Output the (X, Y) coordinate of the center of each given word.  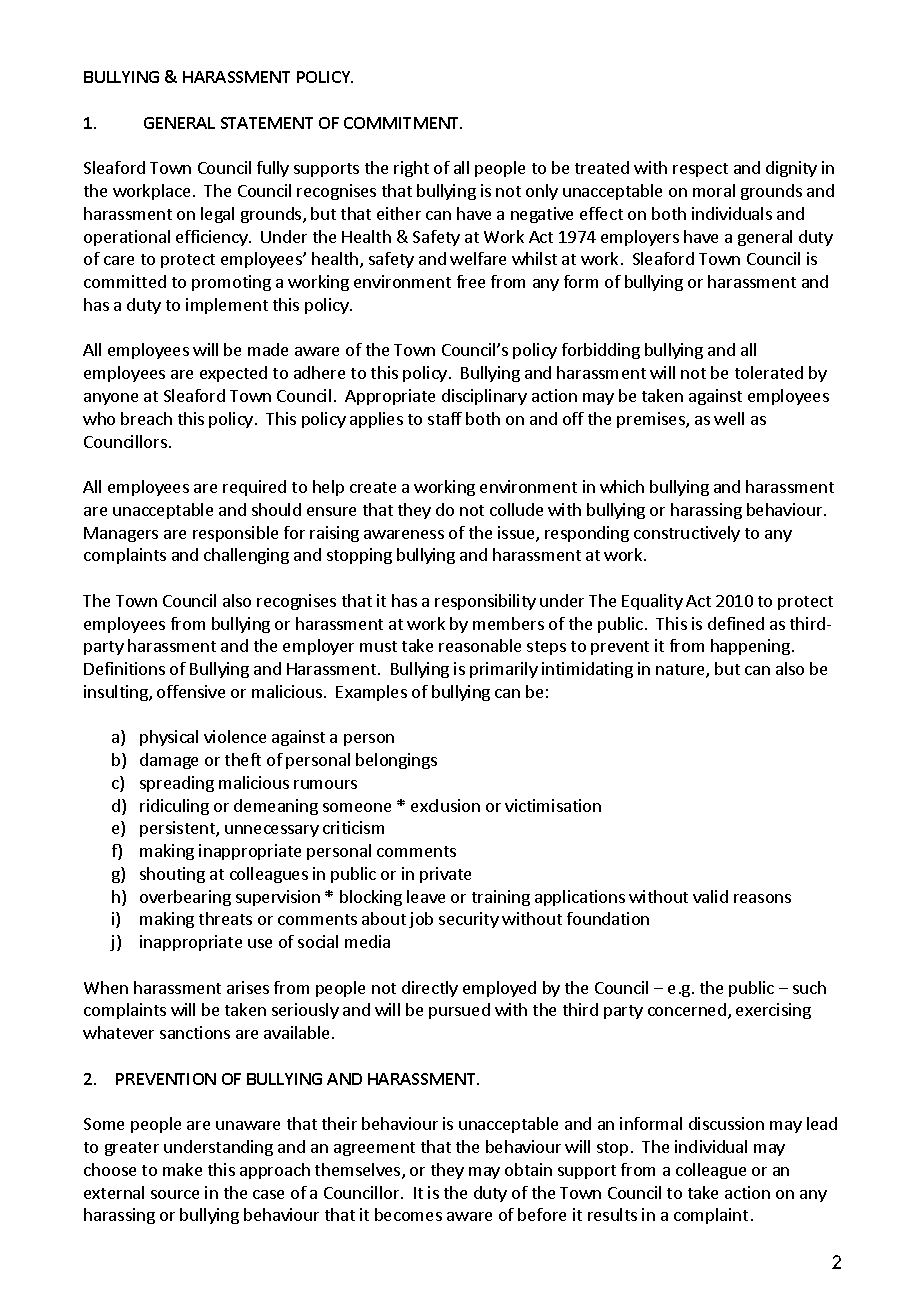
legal (217, 215)
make (182, 1169)
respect (700, 170)
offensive (191, 691)
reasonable (480, 645)
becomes (408, 1214)
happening (750, 647)
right (411, 169)
